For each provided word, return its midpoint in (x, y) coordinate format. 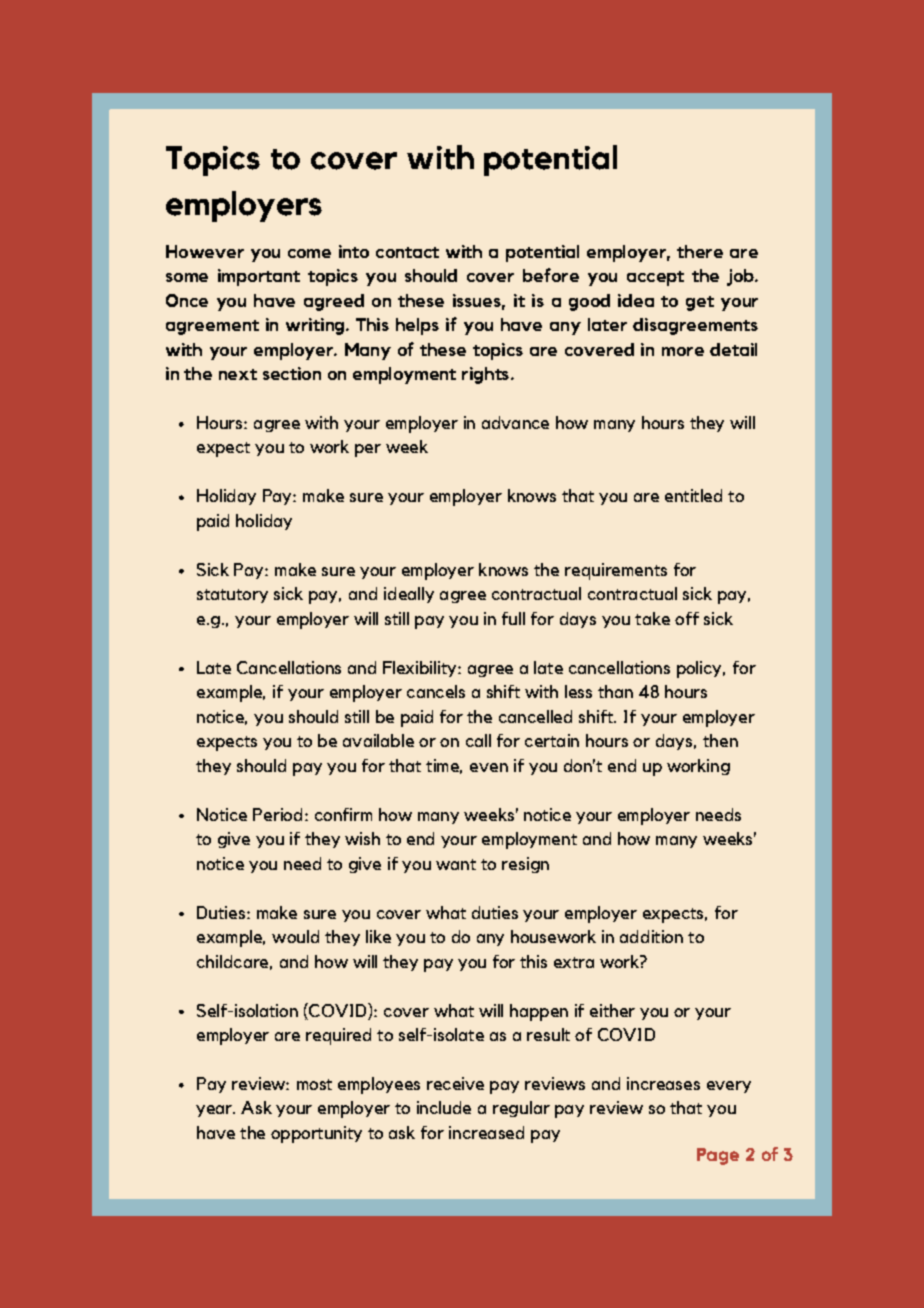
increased (486, 1132)
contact (407, 252)
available (378, 740)
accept (655, 278)
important (259, 277)
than (615, 691)
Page (718, 1156)
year (215, 1111)
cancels (436, 691)
